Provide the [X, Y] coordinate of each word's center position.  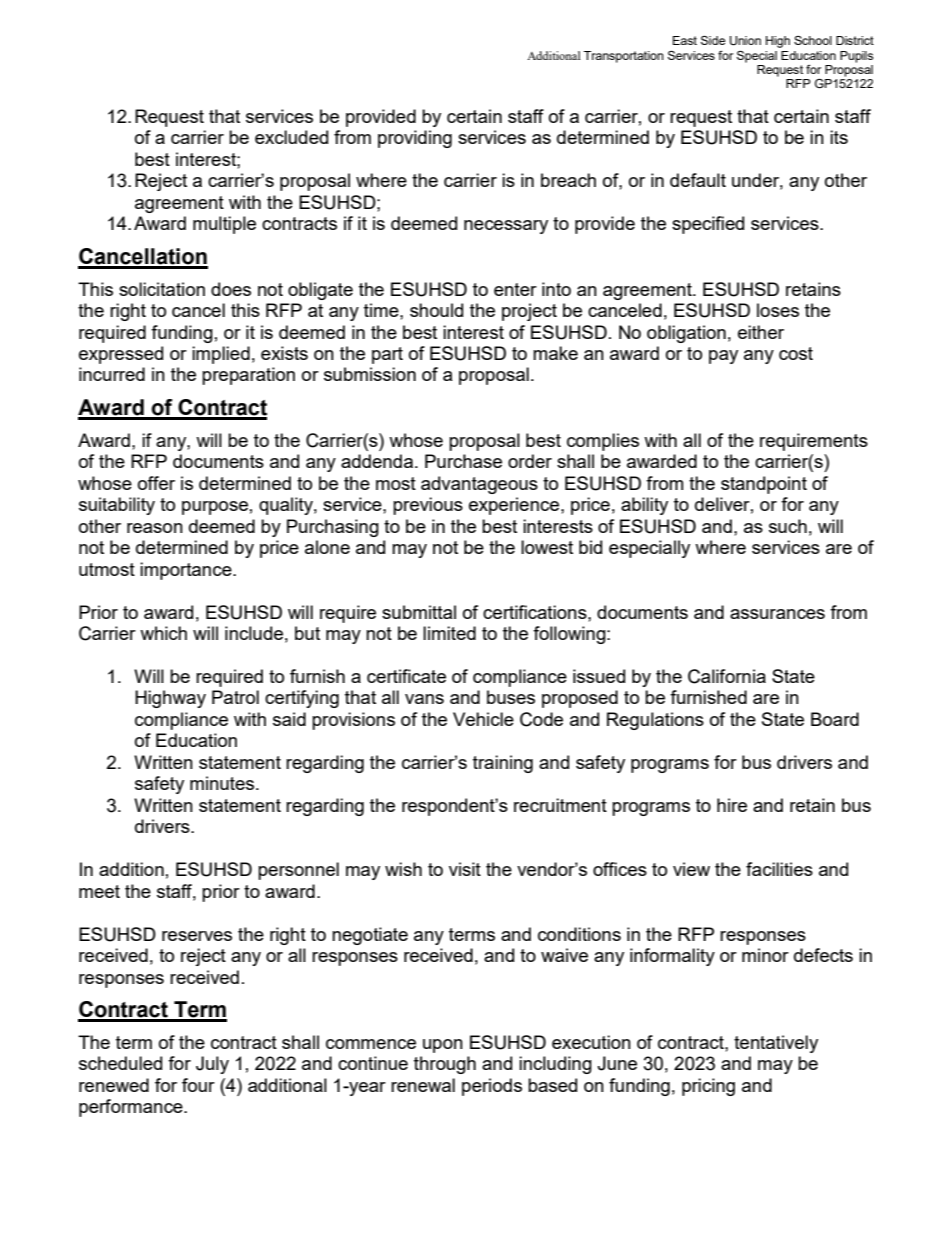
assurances [777, 614]
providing [415, 139]
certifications [536, 612]
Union [745, 41]
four [198, 1085]
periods [492, 1087]
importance [187, 571]
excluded [291, 137]
